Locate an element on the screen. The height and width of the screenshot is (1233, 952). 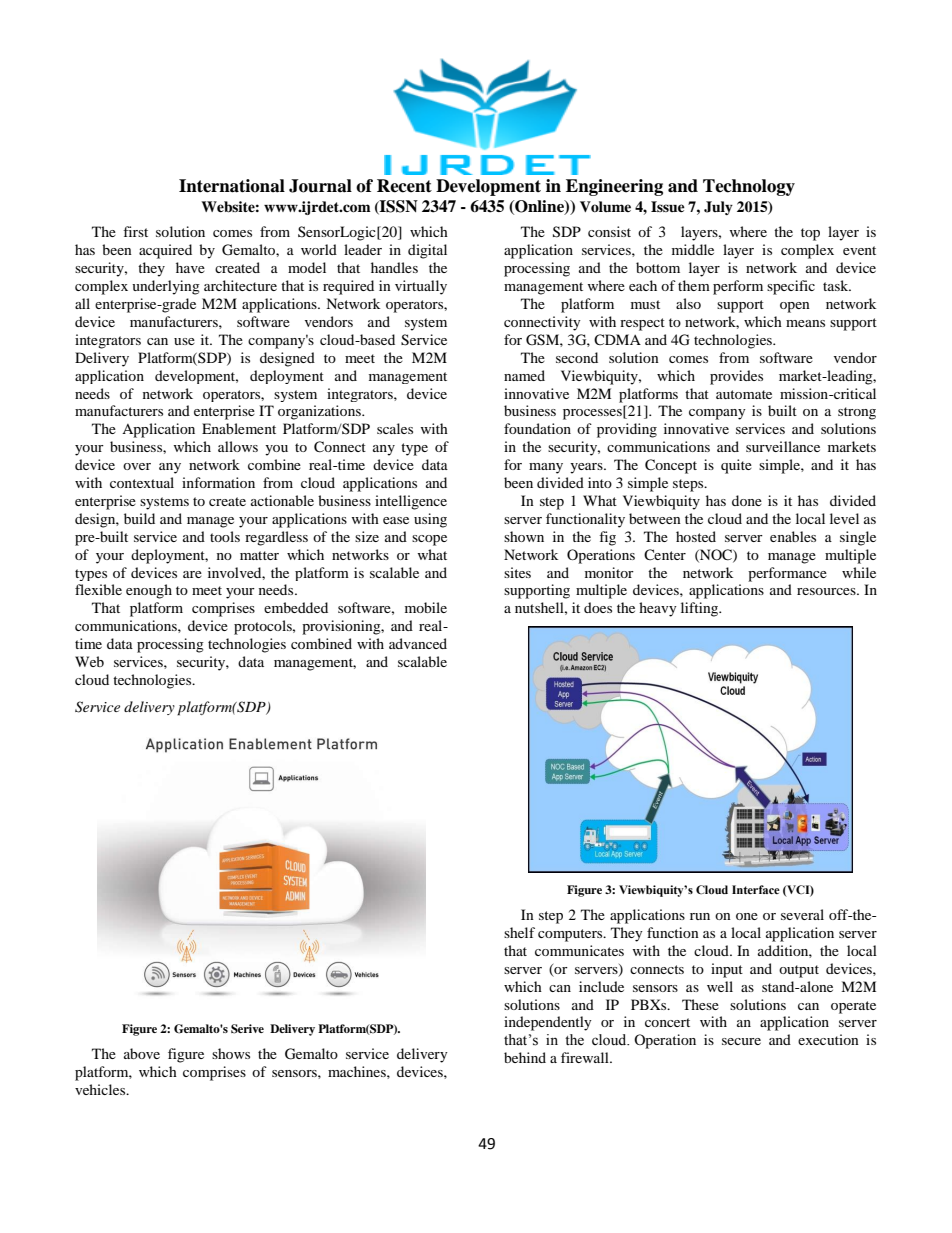
advanced is located at coordinates (418, 643).
